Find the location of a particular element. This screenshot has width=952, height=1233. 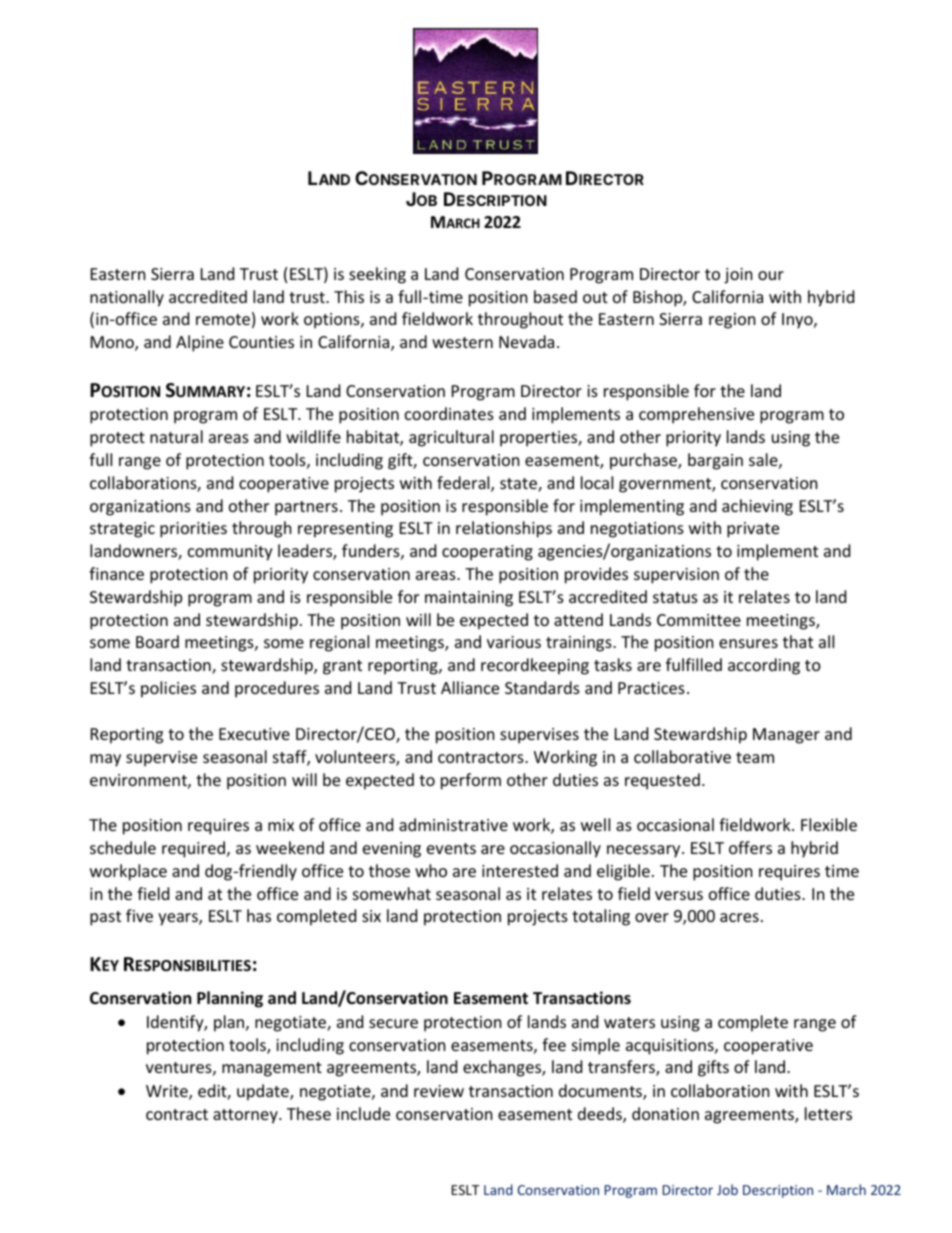

offers is located at coordinates (750, 847).
